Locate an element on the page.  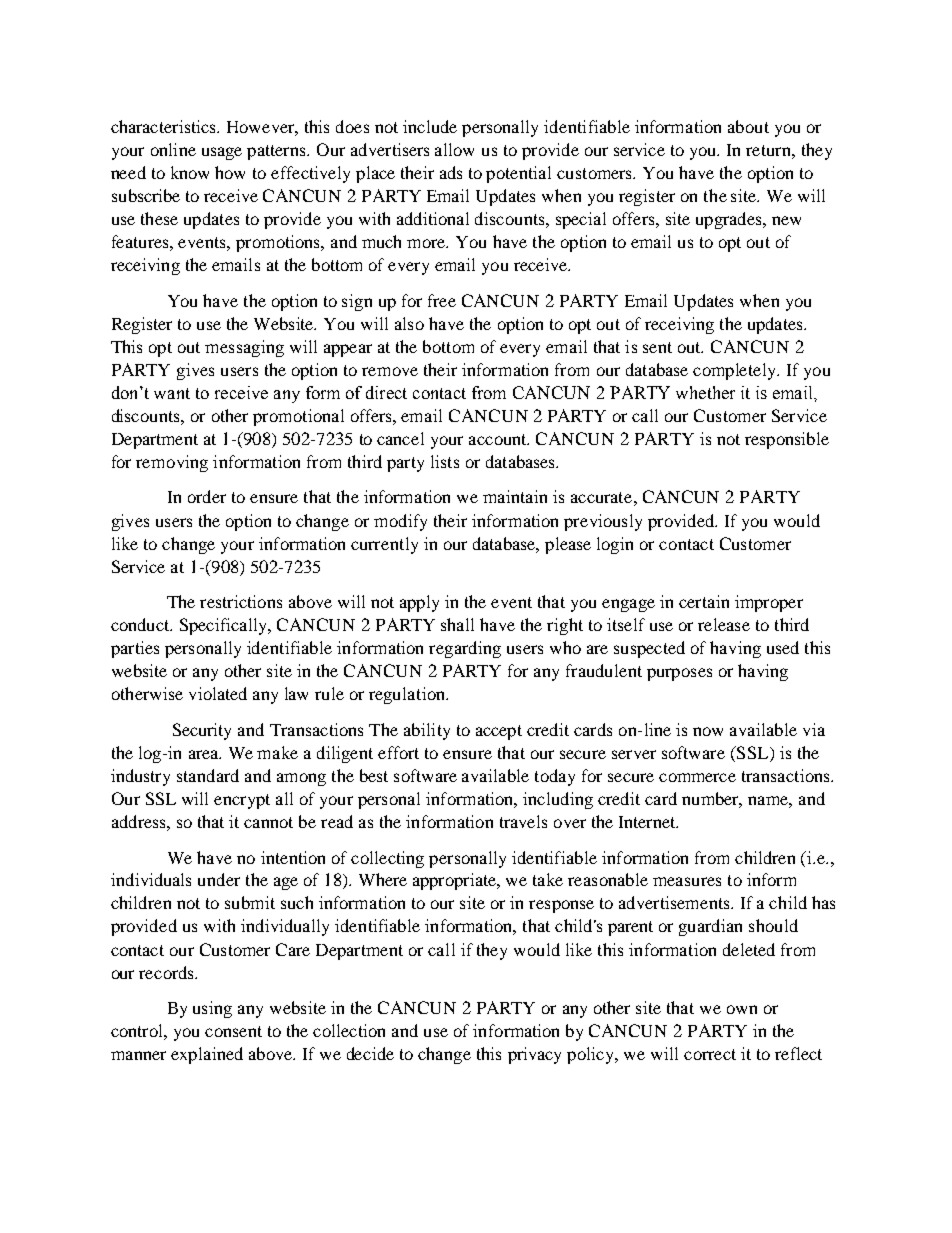
about is located at coordinates (748, 126).
